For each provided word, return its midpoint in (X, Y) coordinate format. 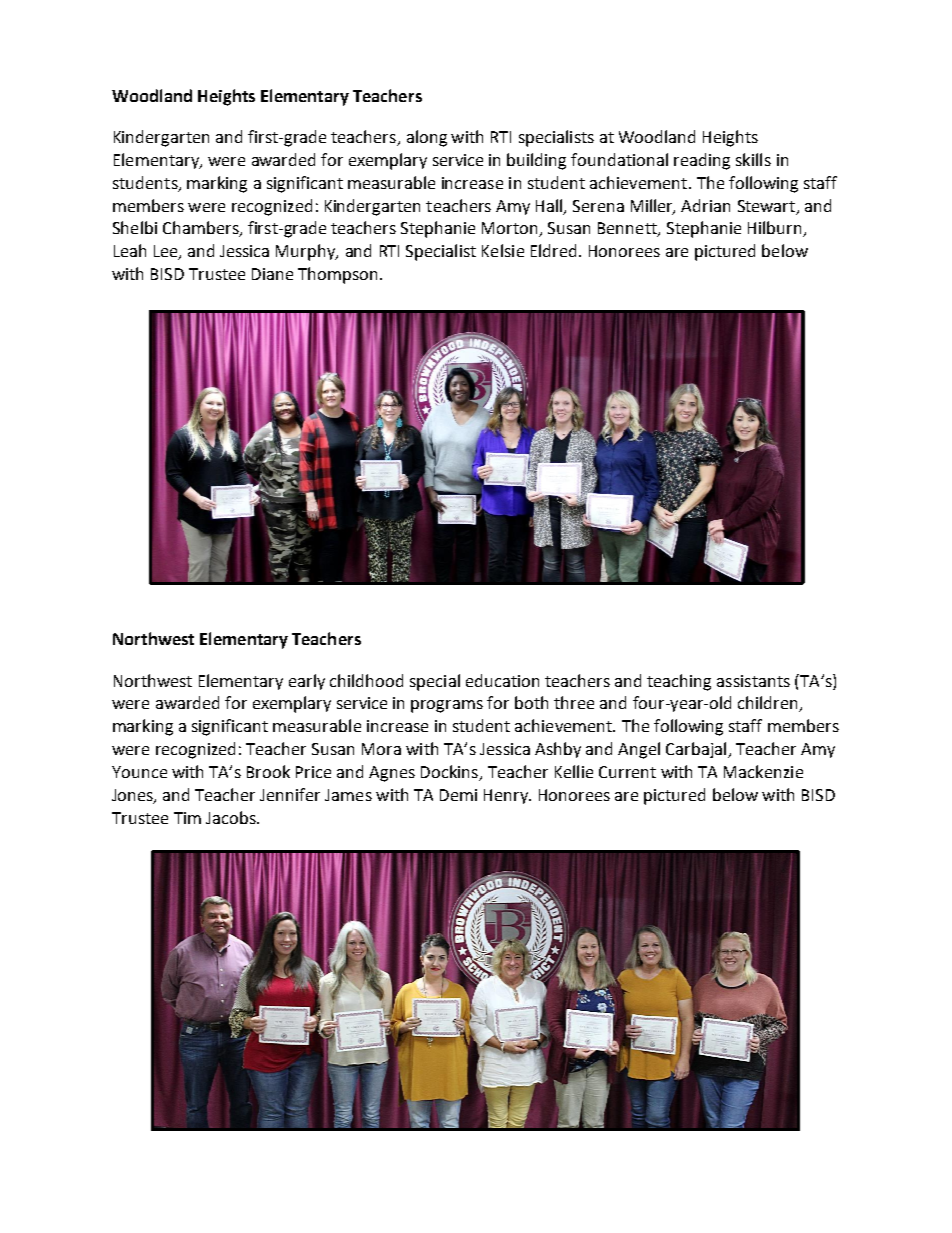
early (307, 682)
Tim (187, 818)
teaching (679, 682)
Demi (458, 795)
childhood (366, 680)
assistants (753, 681)
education (502, 680)
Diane (272, 274)
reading (702, 161)
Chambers (202, 229)
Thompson (337, 275)
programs (447, 706)
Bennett (628, 229)
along (427, 138)
